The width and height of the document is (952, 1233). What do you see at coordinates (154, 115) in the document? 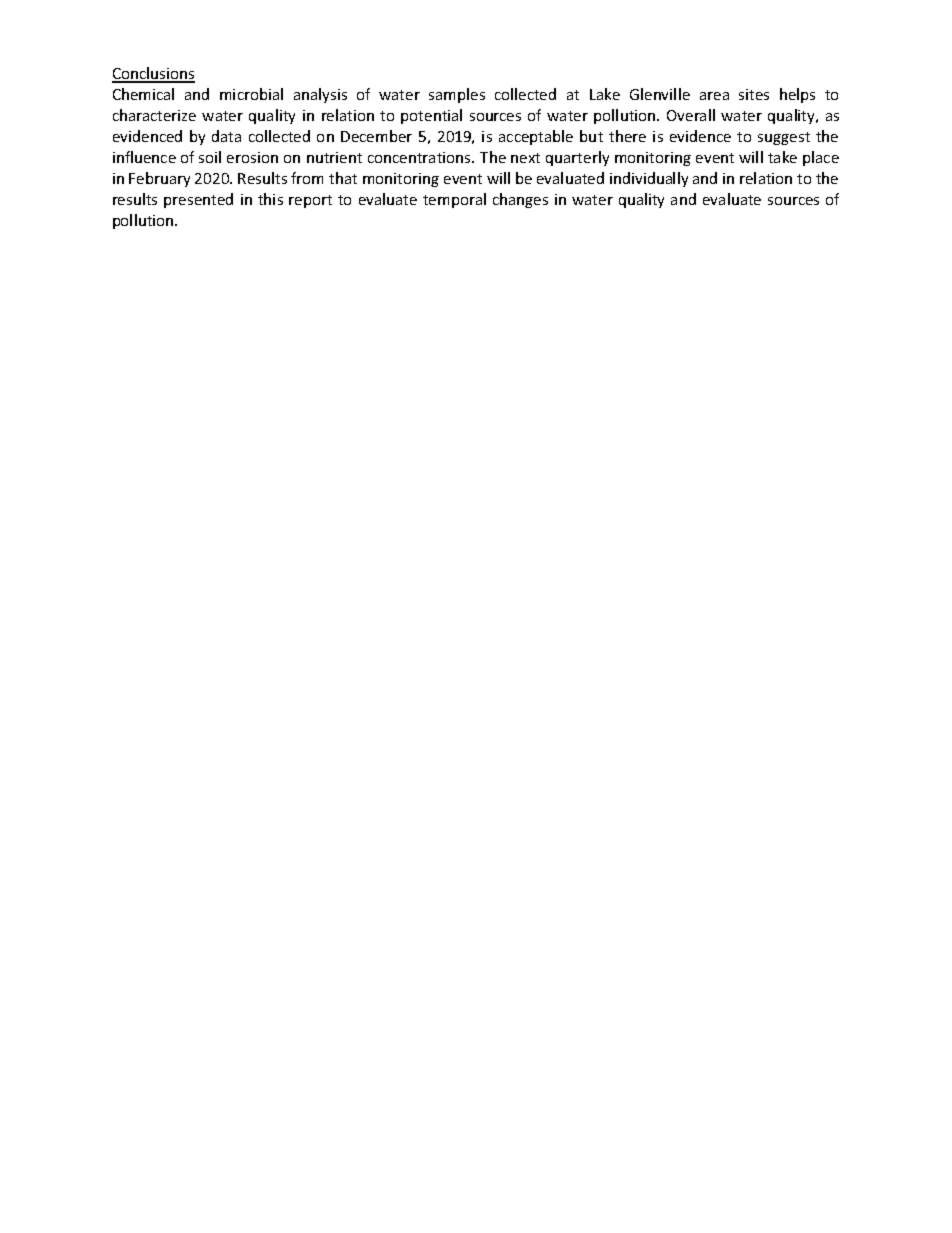
I see `characterize` at bounding box center [154, 115].
